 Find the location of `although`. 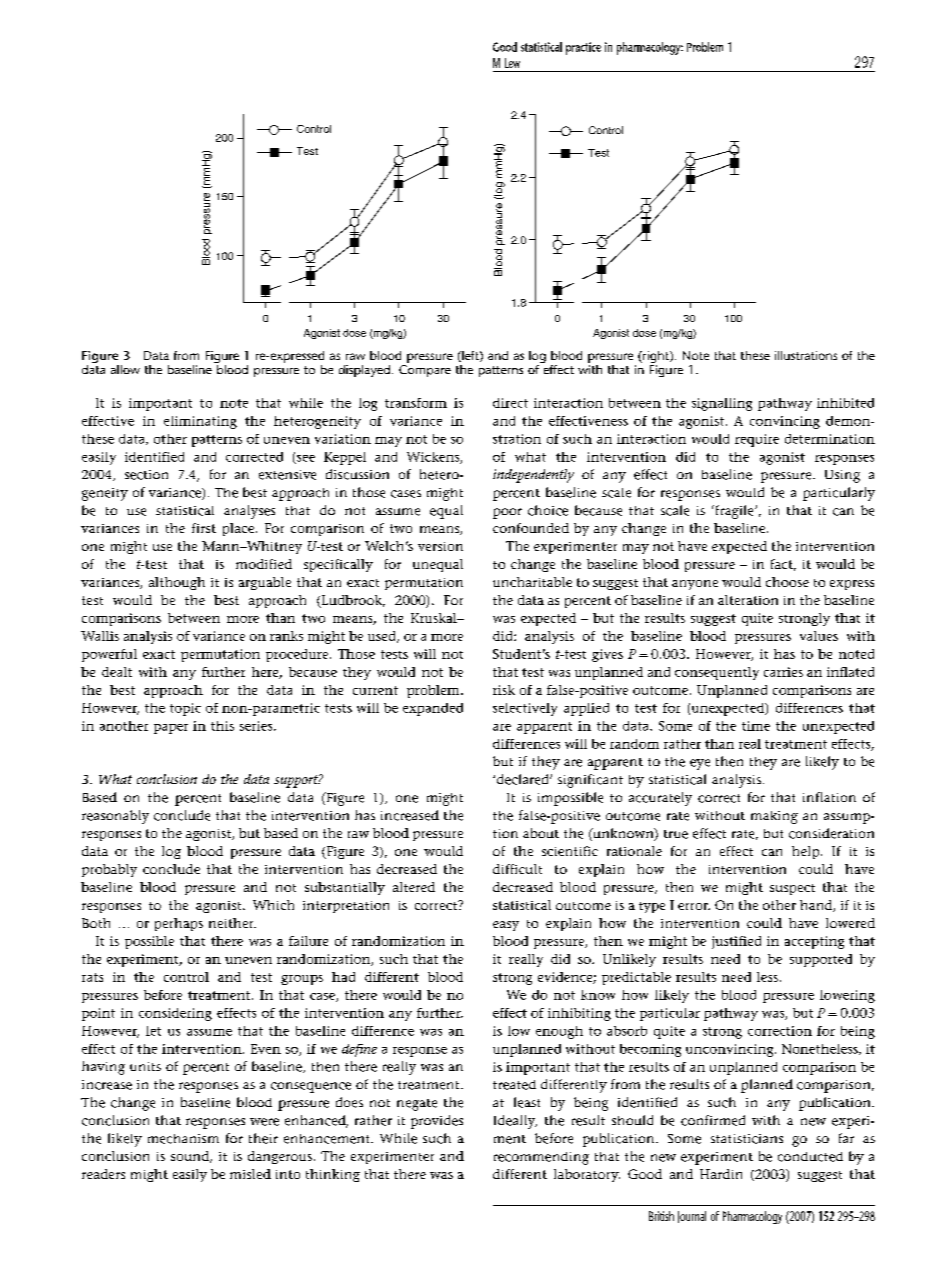

although is located at coordinates (177, 583).
